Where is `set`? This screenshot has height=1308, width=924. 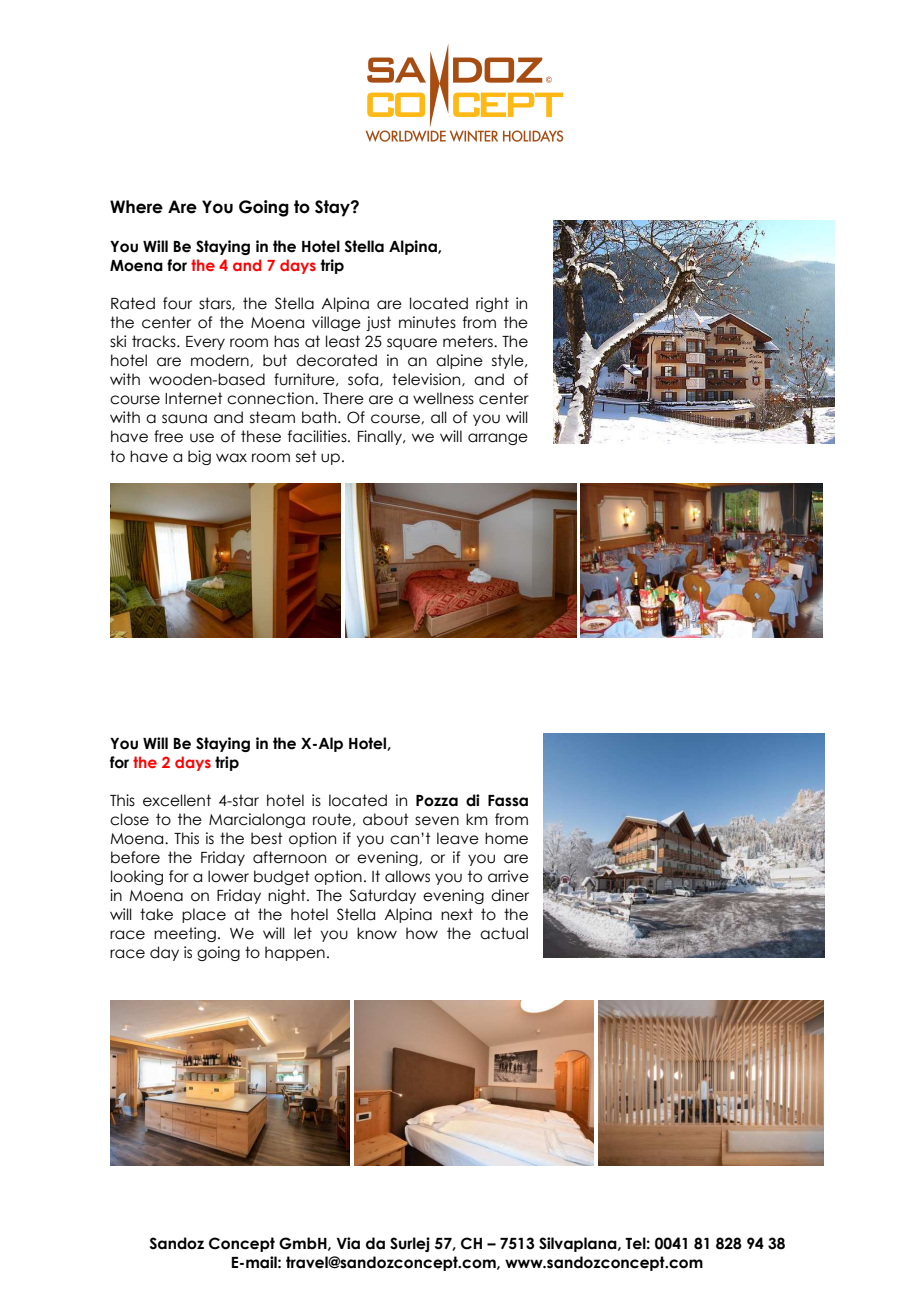 set is located at coordinates (306, 456).
